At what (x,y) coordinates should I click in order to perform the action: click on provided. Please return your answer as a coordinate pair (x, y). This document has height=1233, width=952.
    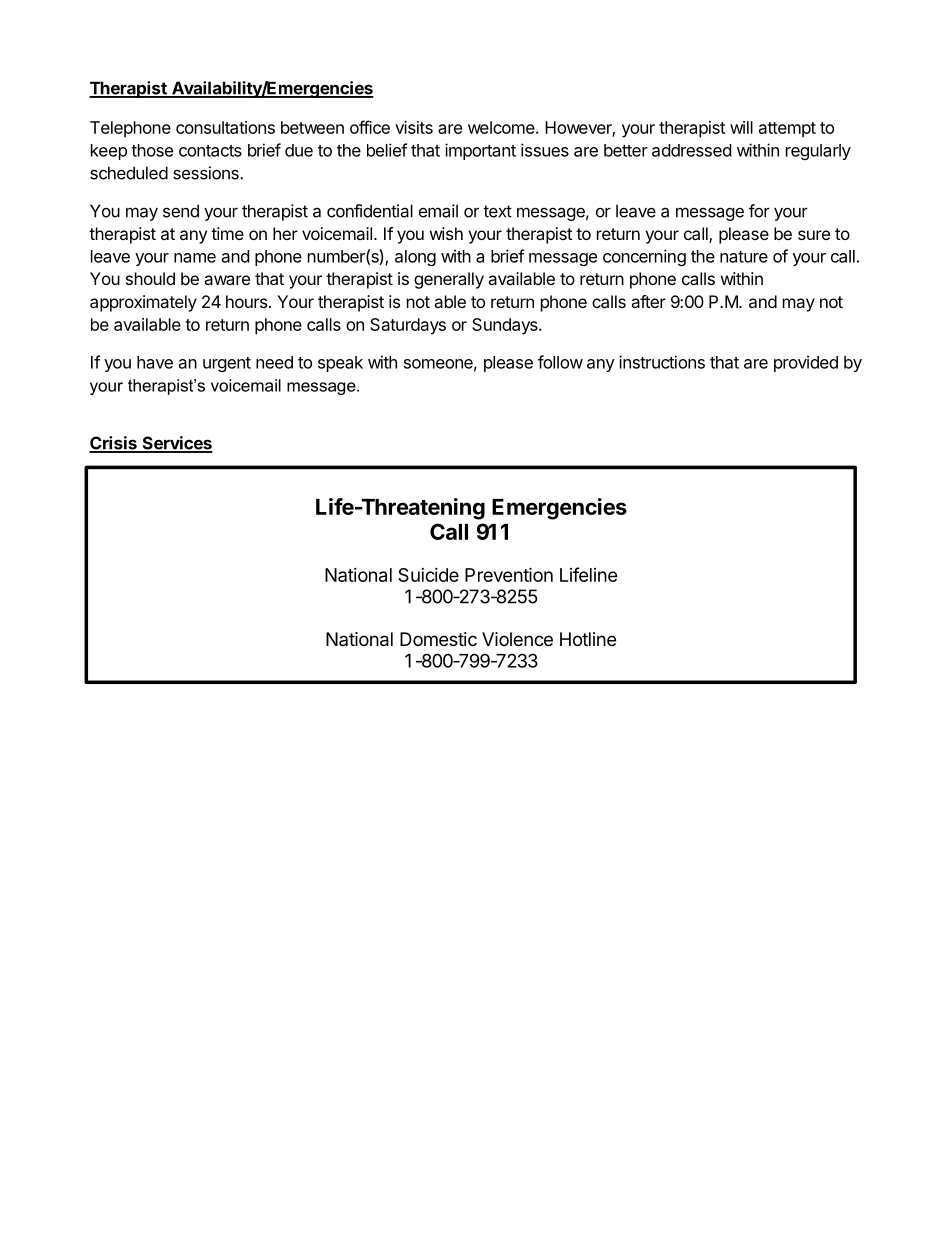
    Looking at the image, I should click on (806, 363).
